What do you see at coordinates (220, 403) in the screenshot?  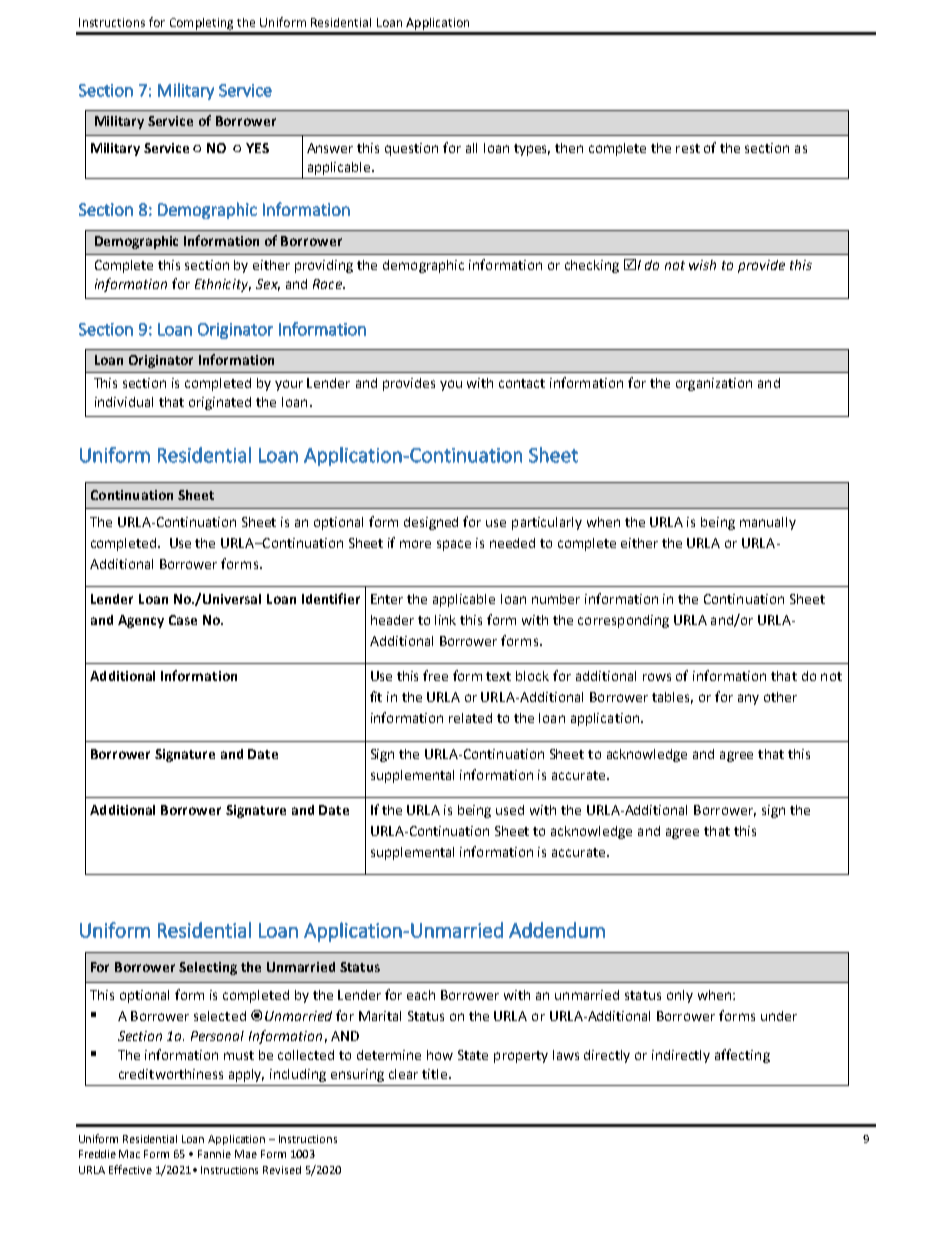 I see `originated` at bounding box center [220, 403].
